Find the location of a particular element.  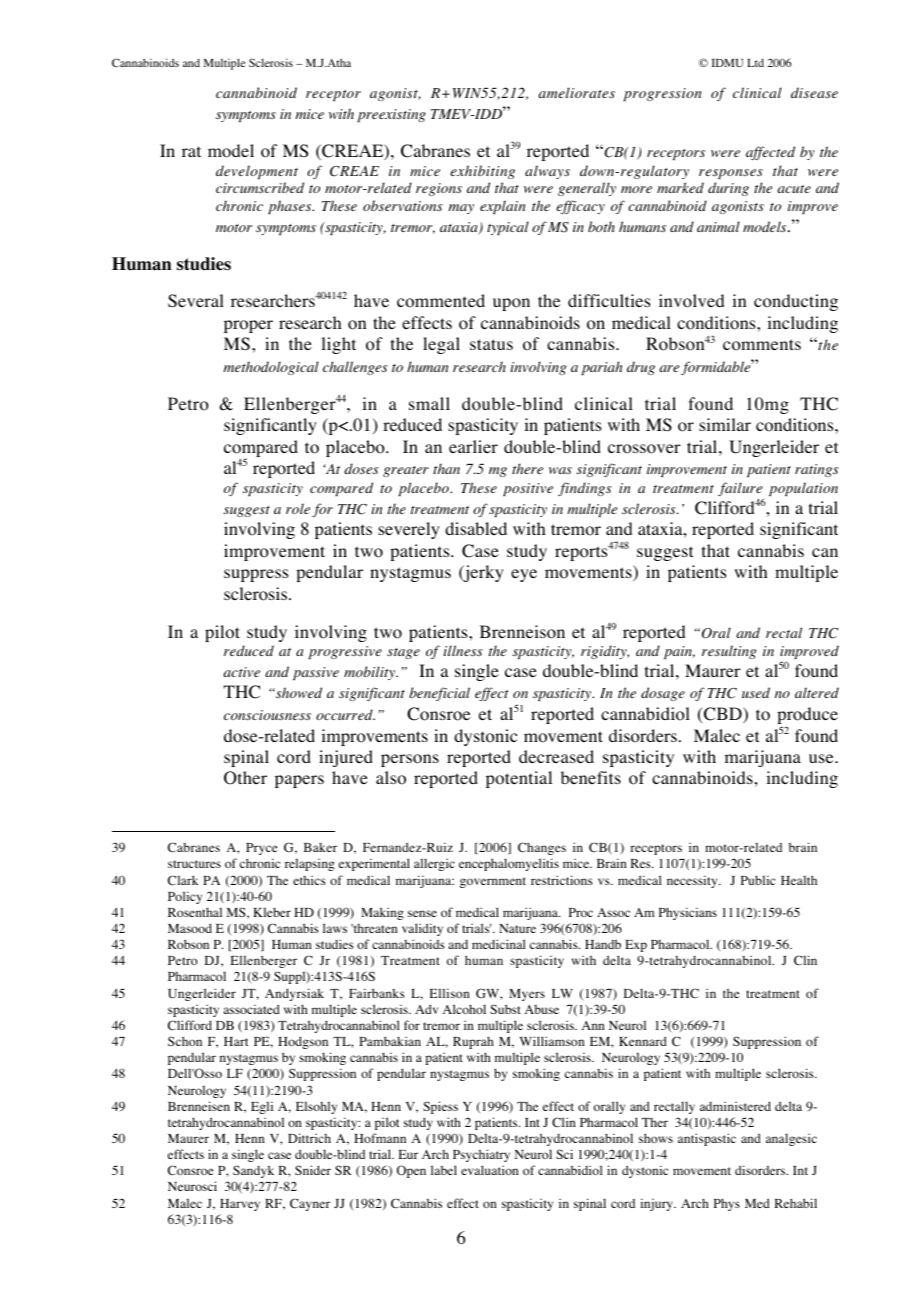

Ltd is located at coordinates (755, 63).
